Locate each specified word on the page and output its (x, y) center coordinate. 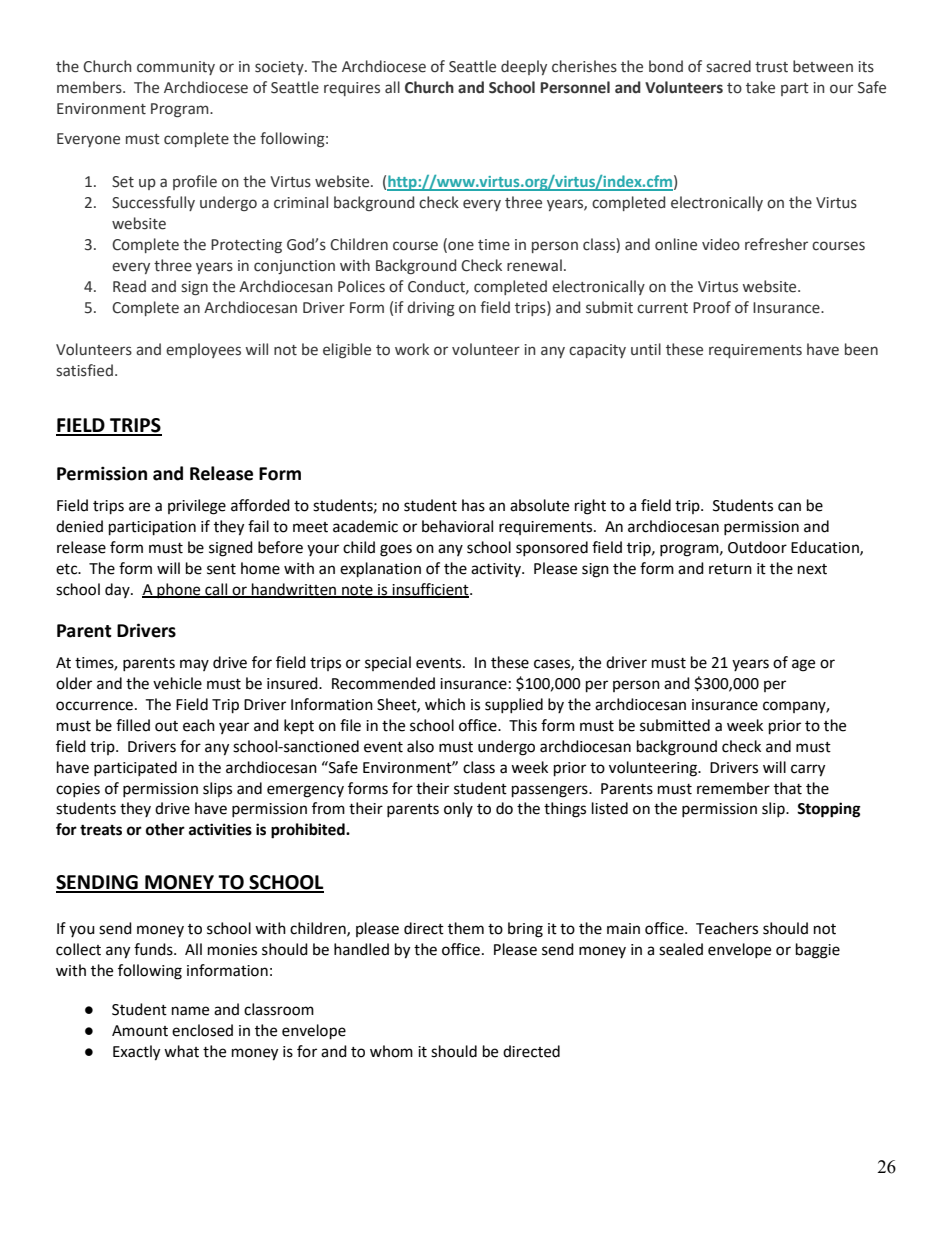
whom (391, 1051)
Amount (140, 1031)
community (176, 68)
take (760, 87)
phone (179, 590)
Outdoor (757, 547)
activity (497, 570)
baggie (818, 951)
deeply (524, 67)
